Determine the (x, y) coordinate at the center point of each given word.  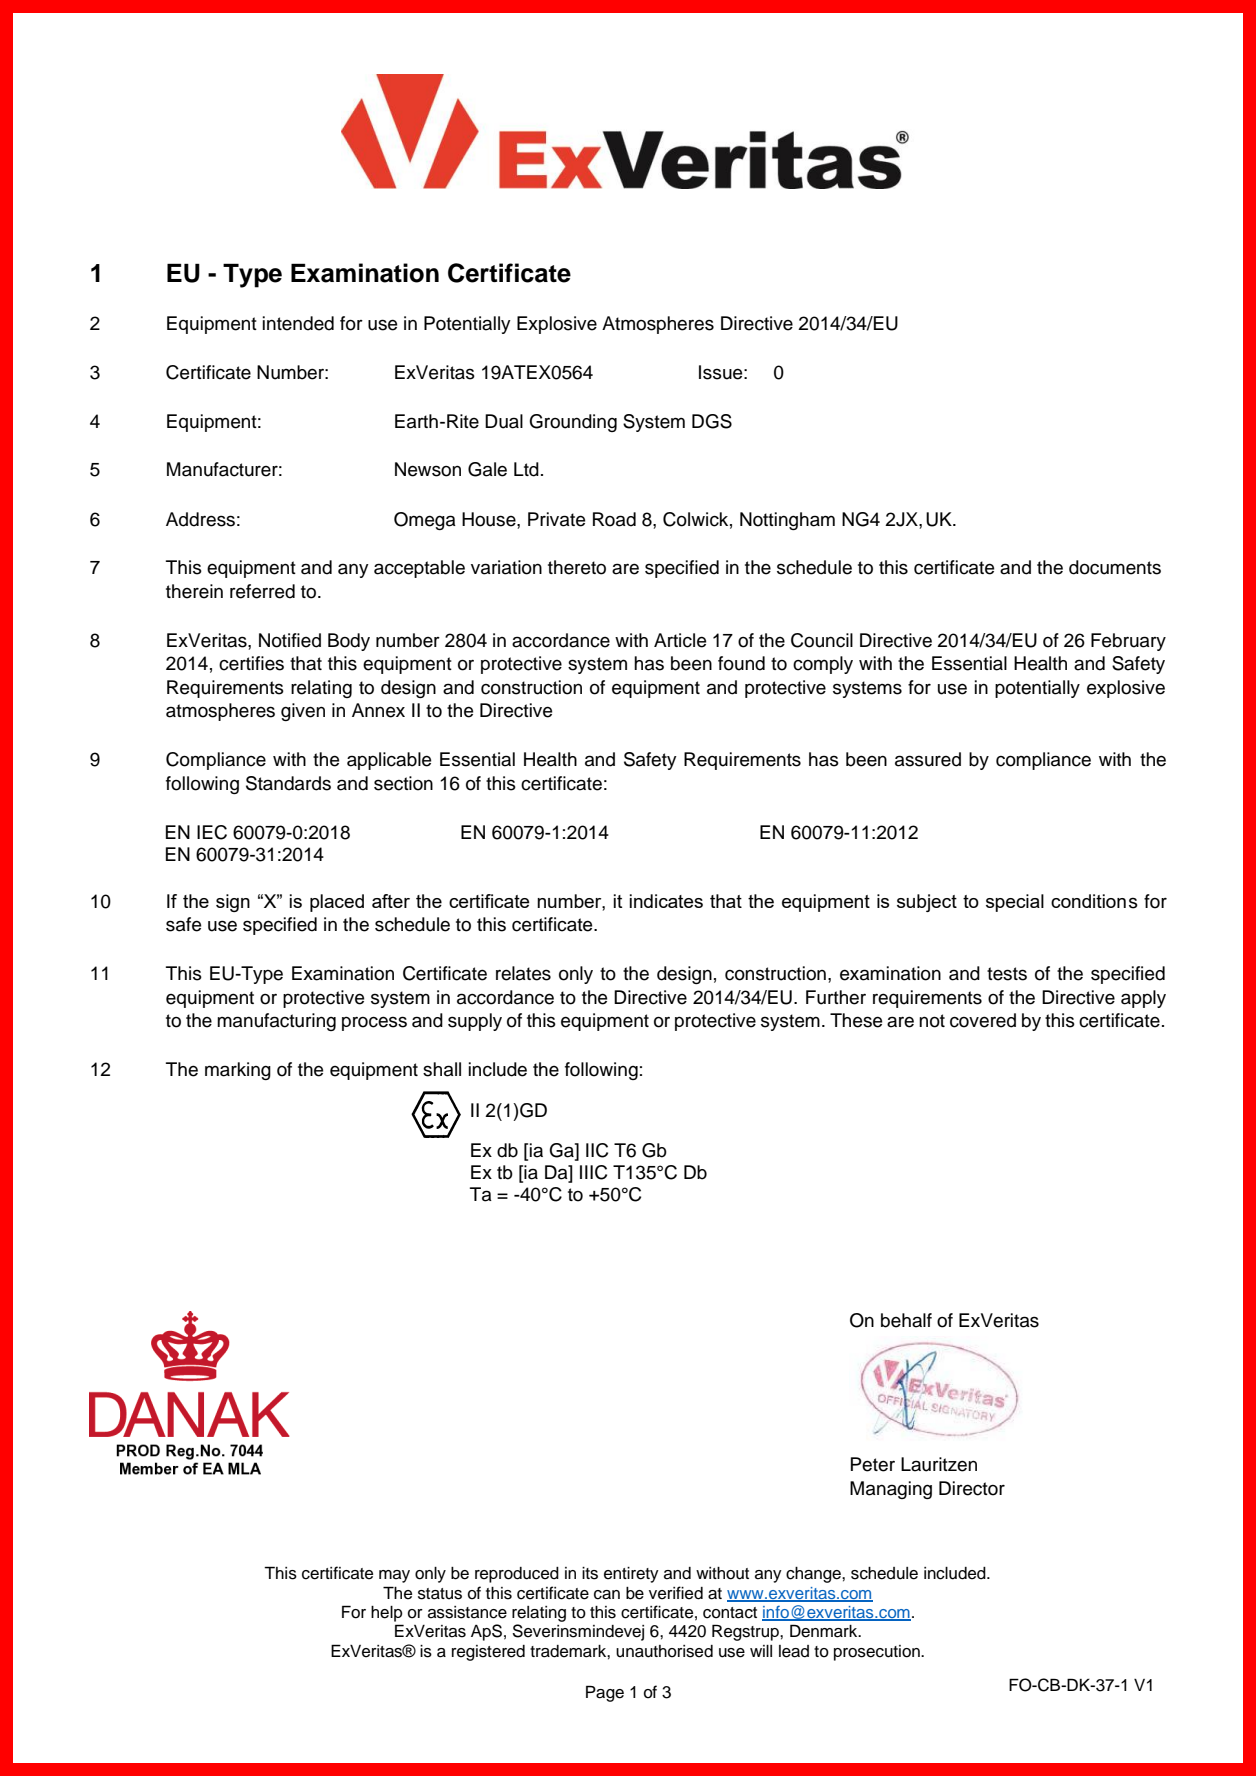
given (303, 712)
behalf (906, 1320)
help (387, 1614)
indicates (666, 901)
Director (972, 1488)
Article (680, 640)
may (394, 1576)
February (1128, 642)
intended (298, 323)
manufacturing (276, 1022)
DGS (712, 421)
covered (983, 1020)
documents (1115, 567)
